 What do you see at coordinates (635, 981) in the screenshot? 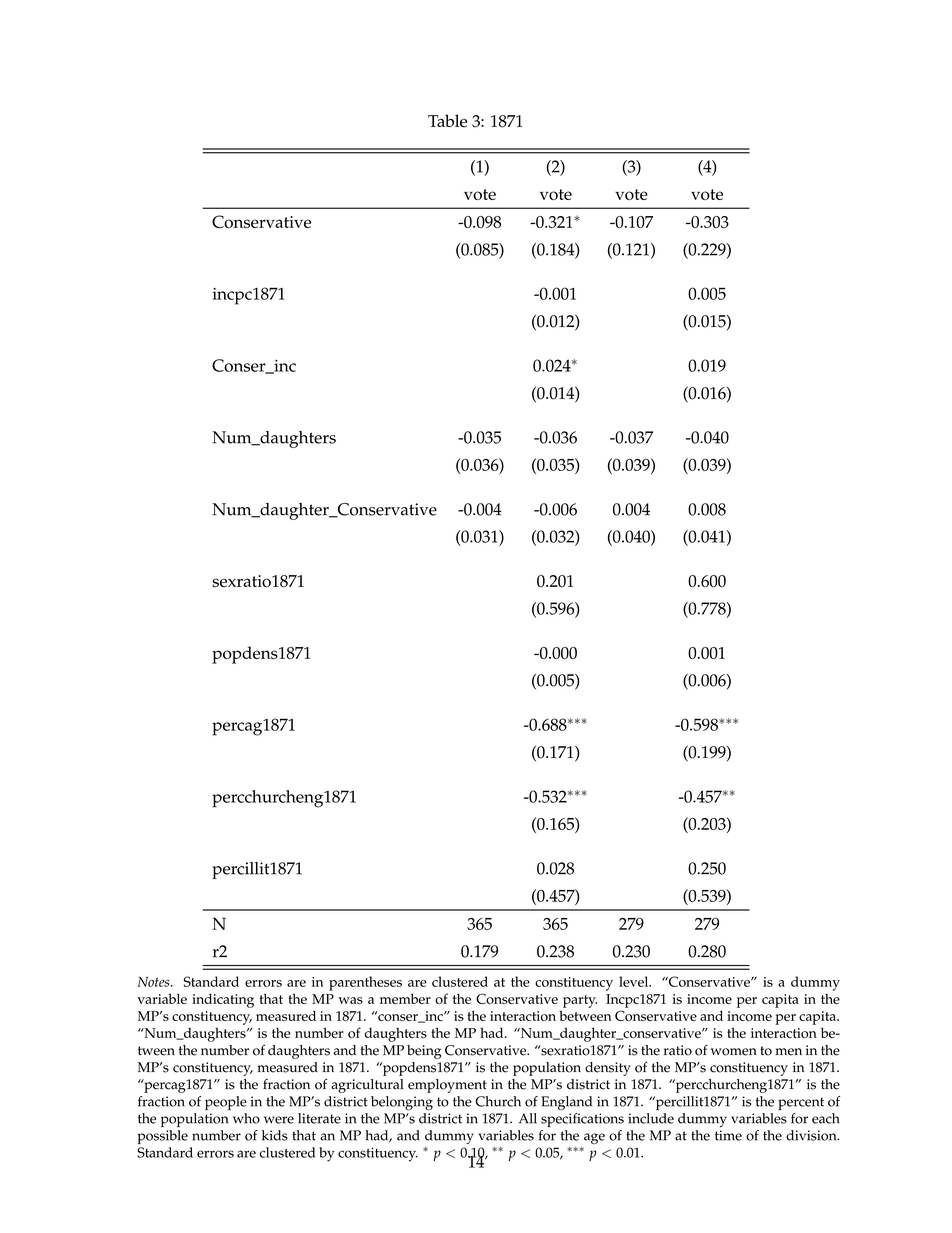
I see `level` at bounding box center [635, 981].
